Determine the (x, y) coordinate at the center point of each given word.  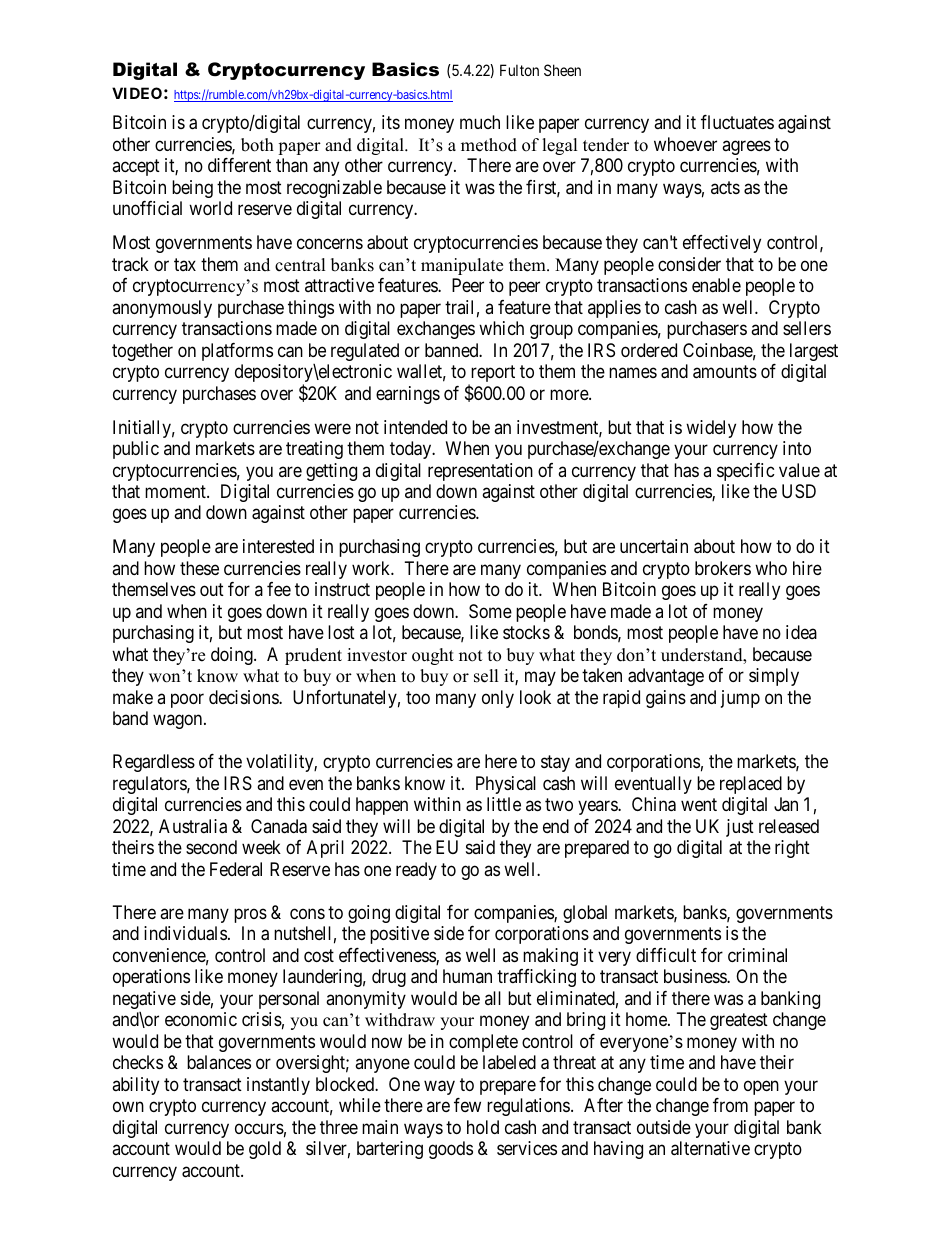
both (257, 145)
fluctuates (737, 122)
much (480, 122)
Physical (506, 785)
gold (265, 1150)
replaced (751, 785)
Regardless (154, 763)
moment (176, 491)
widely (711, 429)
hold (483, 1127)
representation (480, 472)
